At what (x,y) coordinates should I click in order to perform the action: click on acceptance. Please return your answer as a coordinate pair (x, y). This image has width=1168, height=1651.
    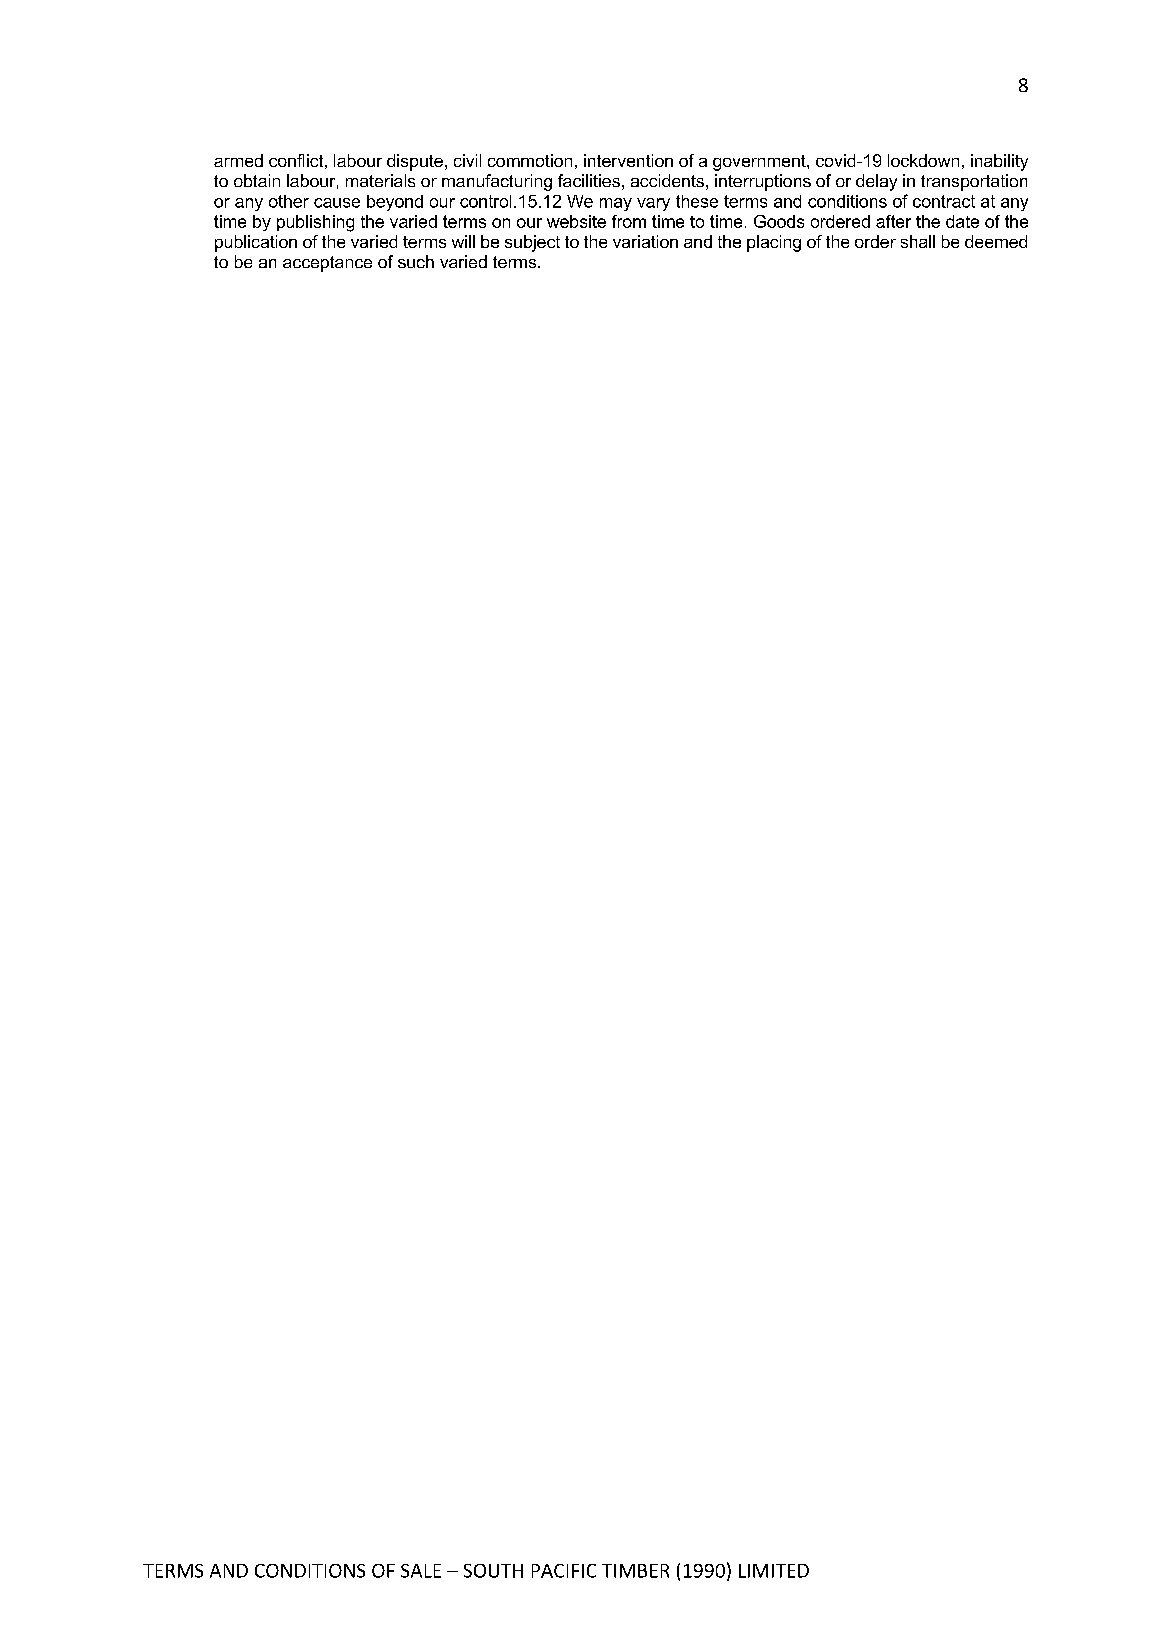
    Looking at the image, I should click on (327, 264).
